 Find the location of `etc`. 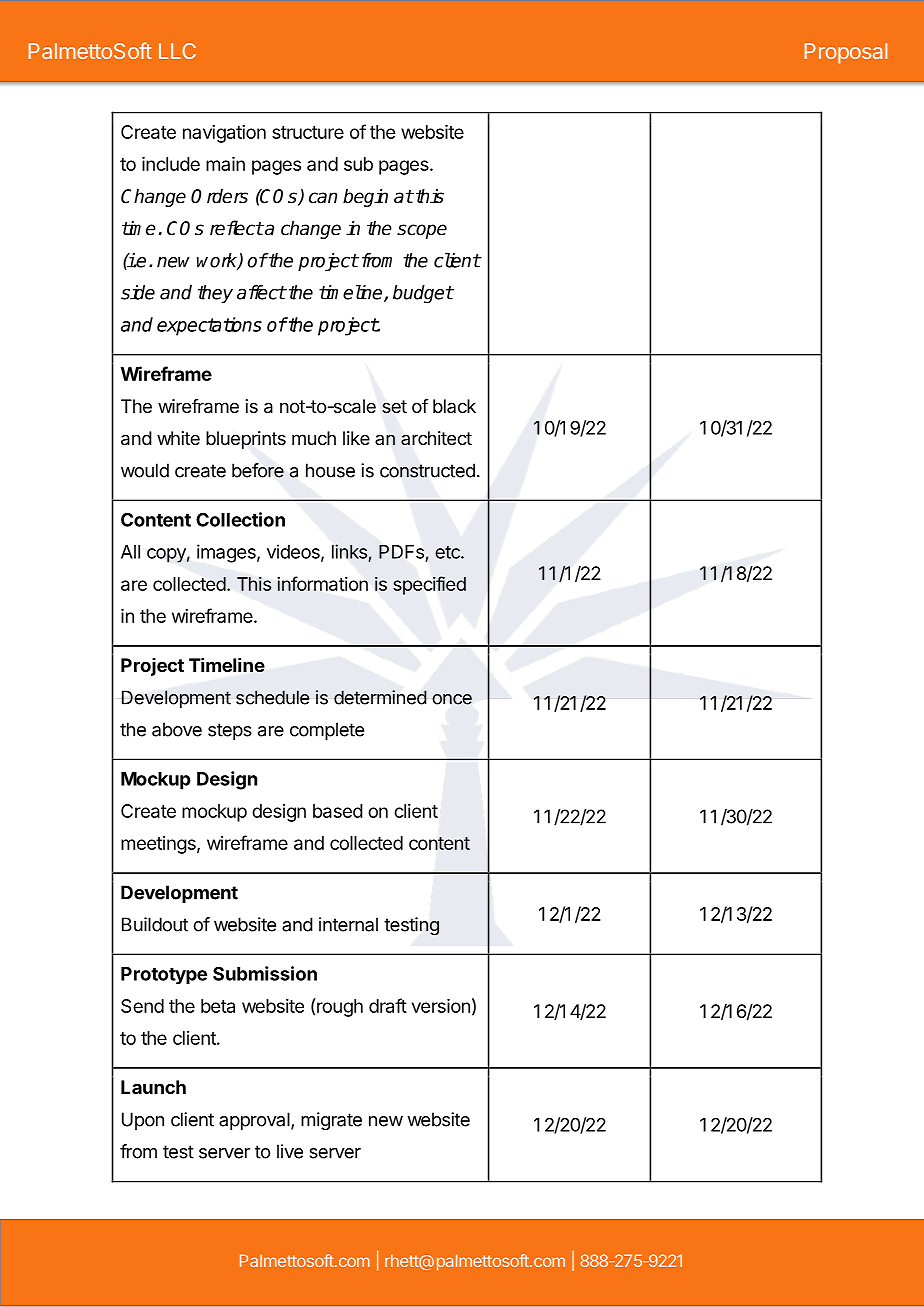

etc is located at coordinates (448, 552).
